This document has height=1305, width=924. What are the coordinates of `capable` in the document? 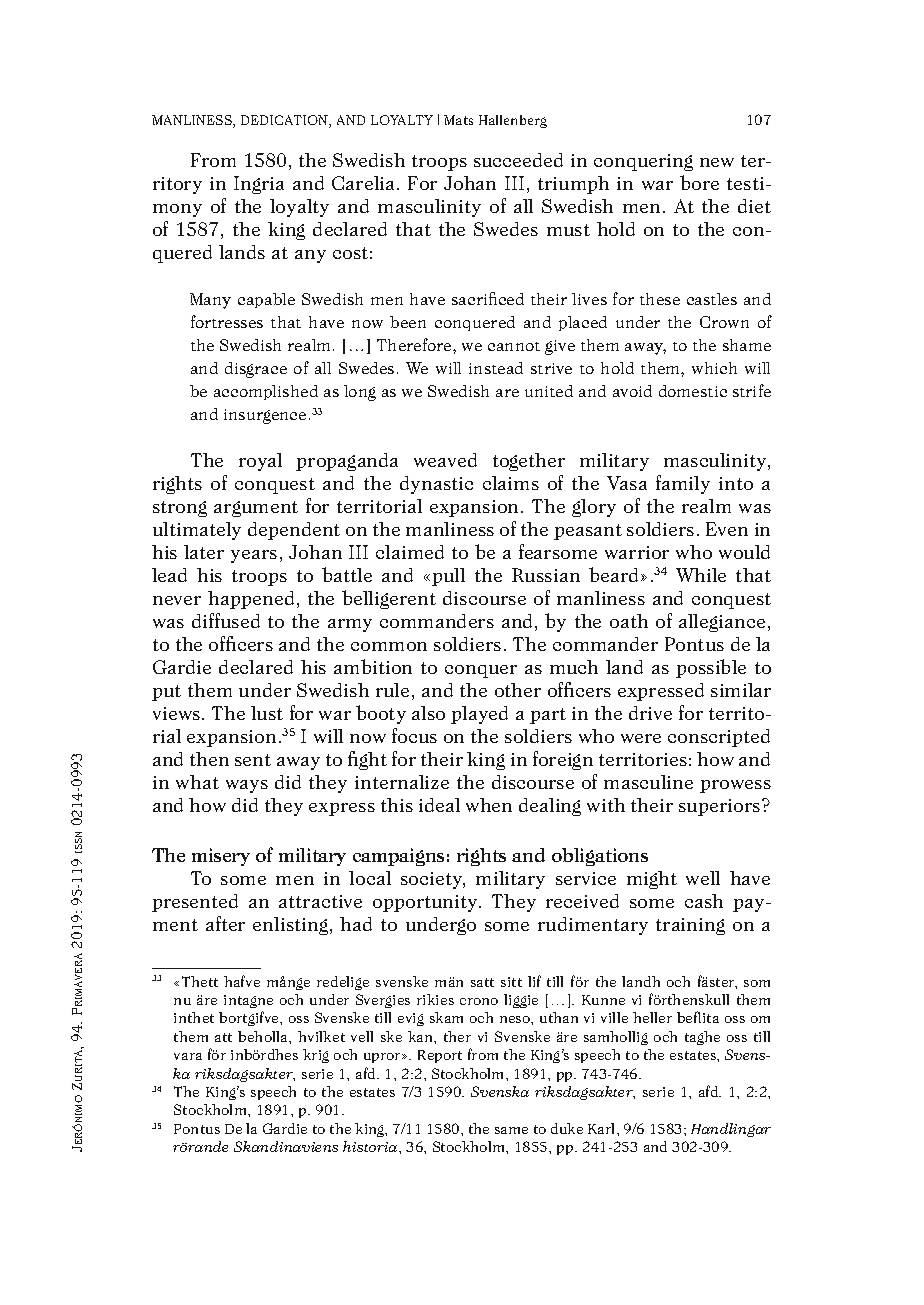 It's located at (266, 300).
